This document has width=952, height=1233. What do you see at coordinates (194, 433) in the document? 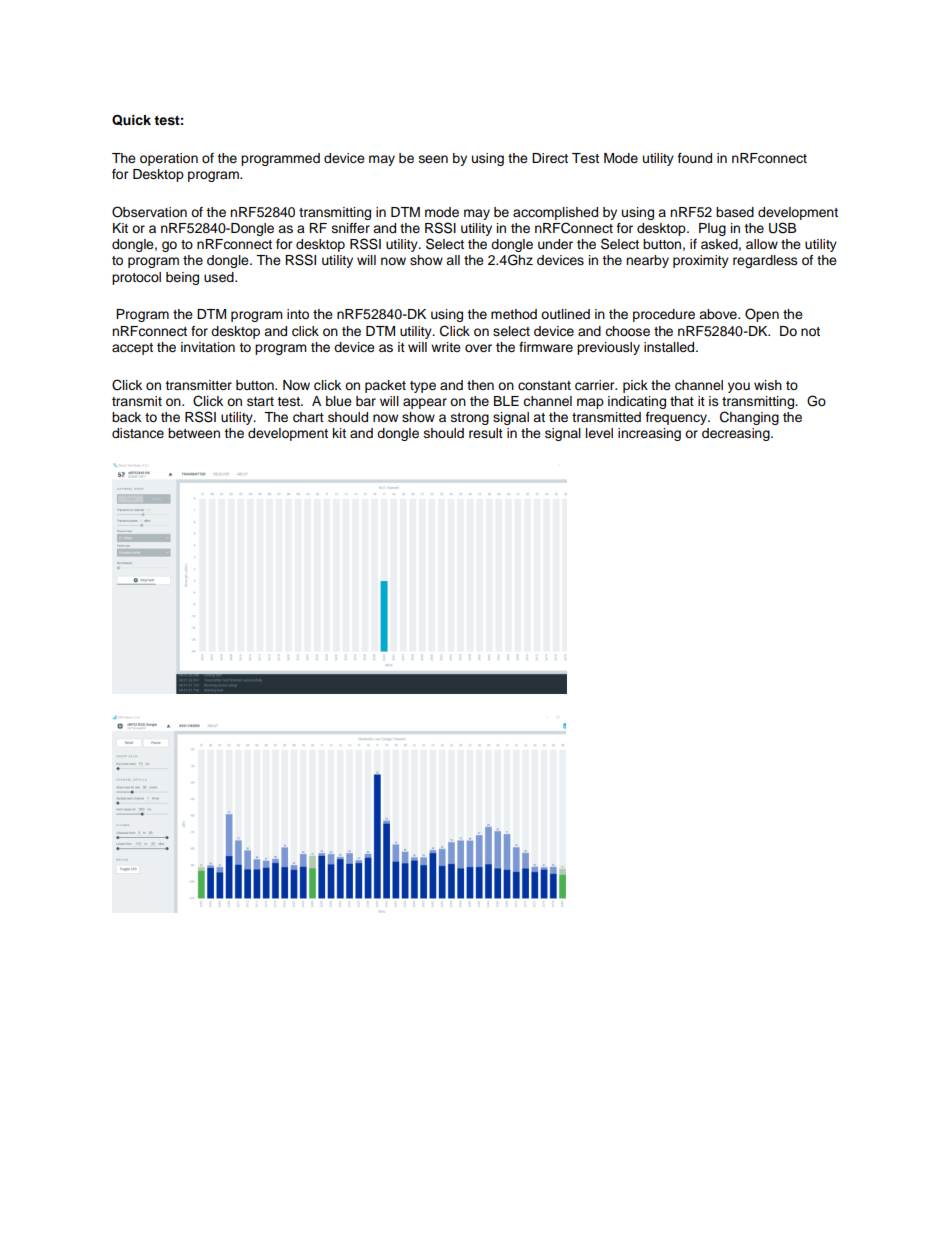
I see `between` at bounding box center [194, 433].
